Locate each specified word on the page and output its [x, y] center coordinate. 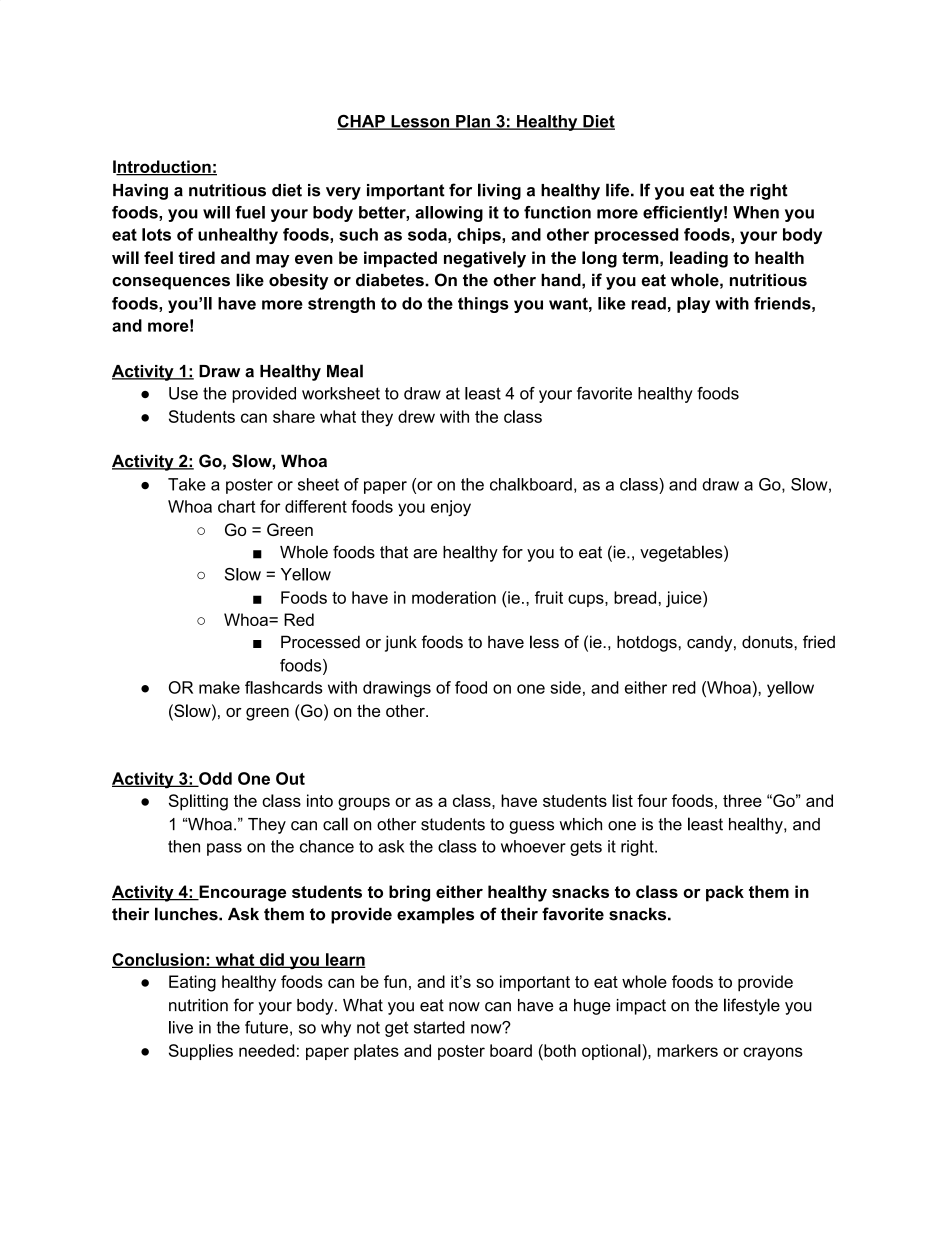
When [756, 212]
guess [531, 827]
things [483, 305]
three [742, 800]
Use [183, 393]
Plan [473, 122]
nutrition [198, 1005]
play [693, 305]
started [439, 1027]
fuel [250, 212]
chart [236, 506]
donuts [768, 642]
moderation [454, 597]
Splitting [198, 802]
